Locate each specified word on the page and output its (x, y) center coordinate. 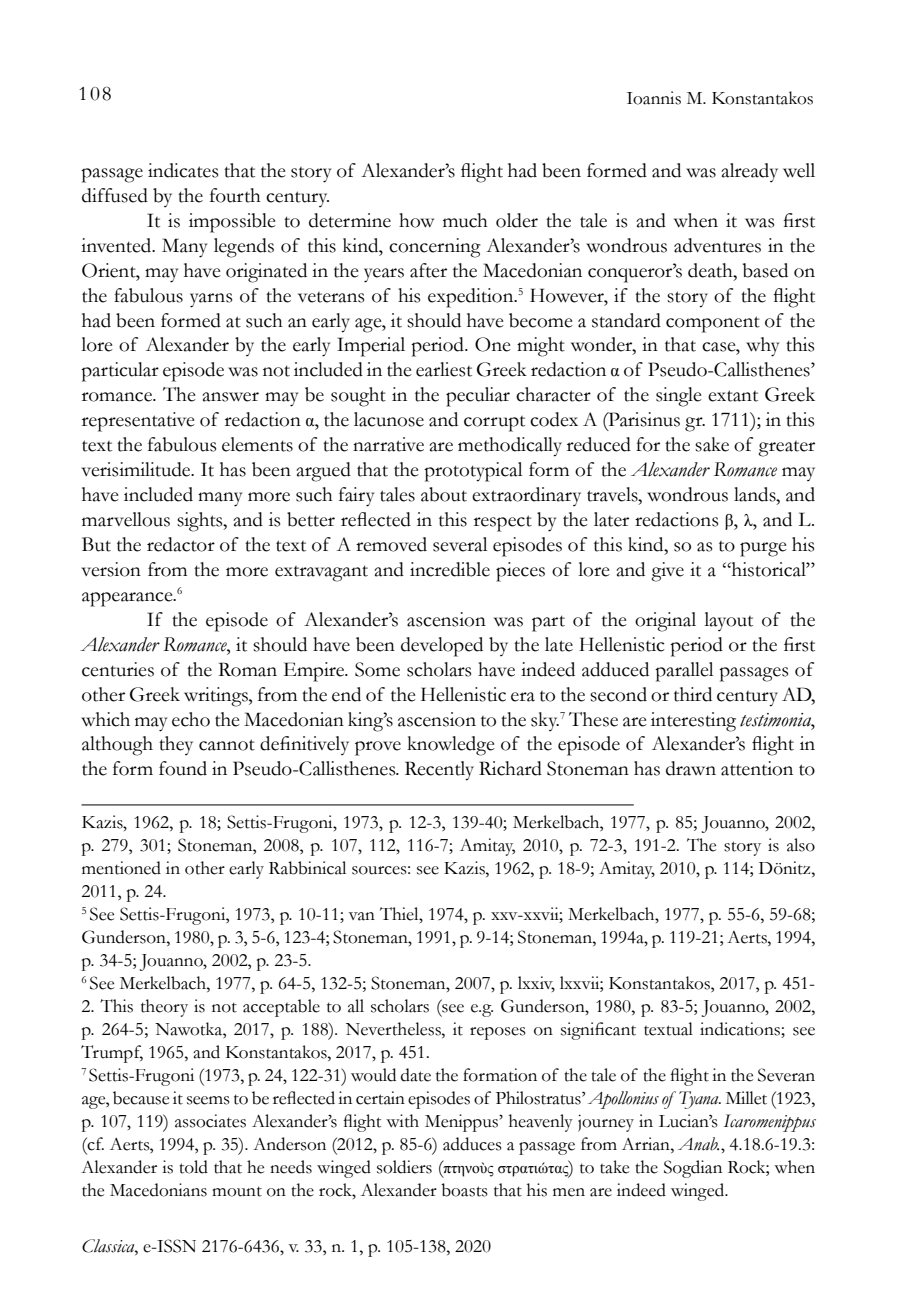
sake (712, 444)
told (193, 1167)
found (183, 768)
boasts (464, 1190)
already (749, 172)
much (465, 220)
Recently (439, 771)
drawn (691, 768)
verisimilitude (137, 469)
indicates (183, 170)
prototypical (473, 472)
